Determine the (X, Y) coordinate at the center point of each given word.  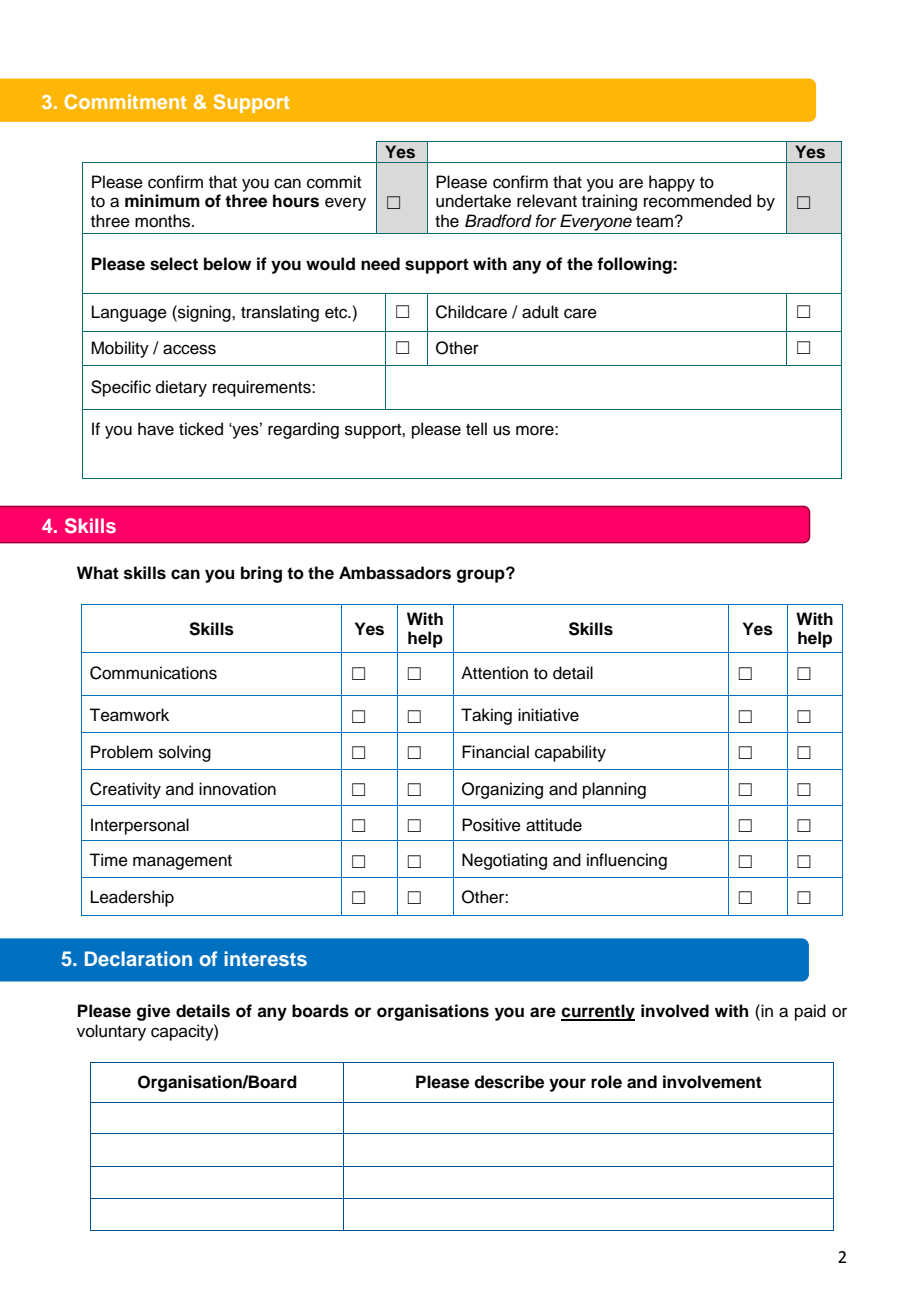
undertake (473, 201)
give (153, 1012)
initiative (548, 715)
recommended (697, 201)
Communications (153, 673)
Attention (494, 673)
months (164, 221)
